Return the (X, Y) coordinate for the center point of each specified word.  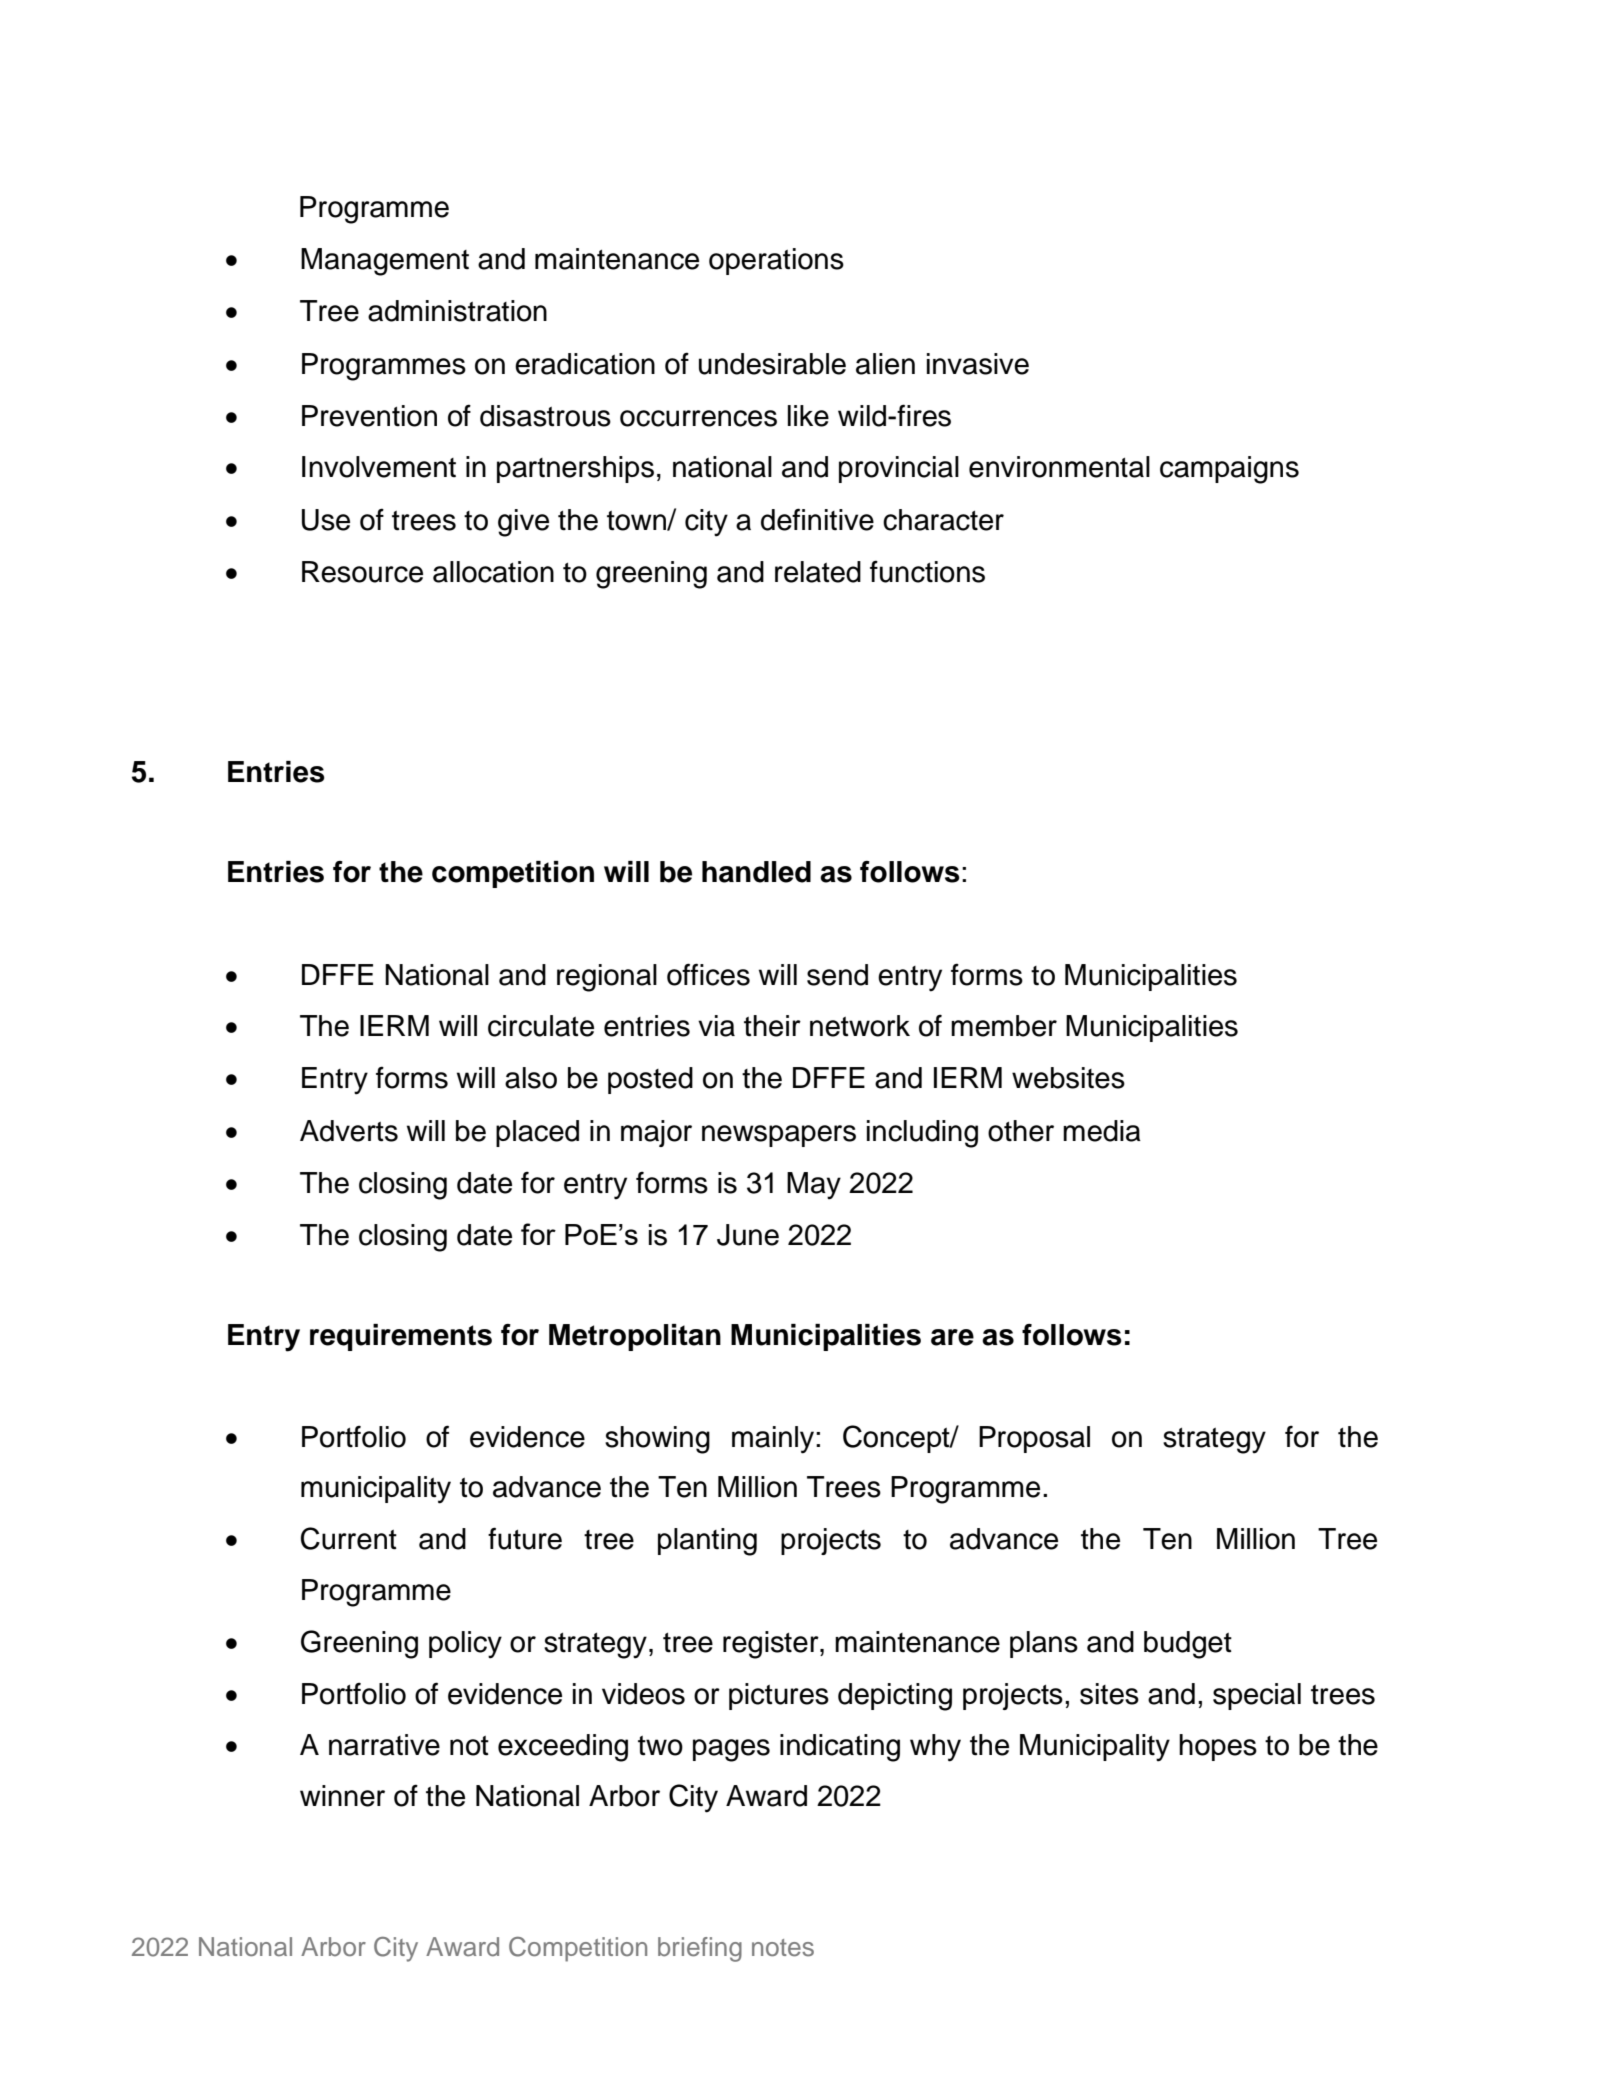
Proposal (1034, 1439)
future (525, 1538)
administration (457, 311)
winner (342, 1796)
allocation (493, 572)
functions (927, 571)
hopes (1218, 1747)
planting (707, 1542)
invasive (978, 364)
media (1102, 1131)
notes (783, 1948)
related (818, 572)
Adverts (349, 1131)
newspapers (779, 1136)
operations (776, 261)
